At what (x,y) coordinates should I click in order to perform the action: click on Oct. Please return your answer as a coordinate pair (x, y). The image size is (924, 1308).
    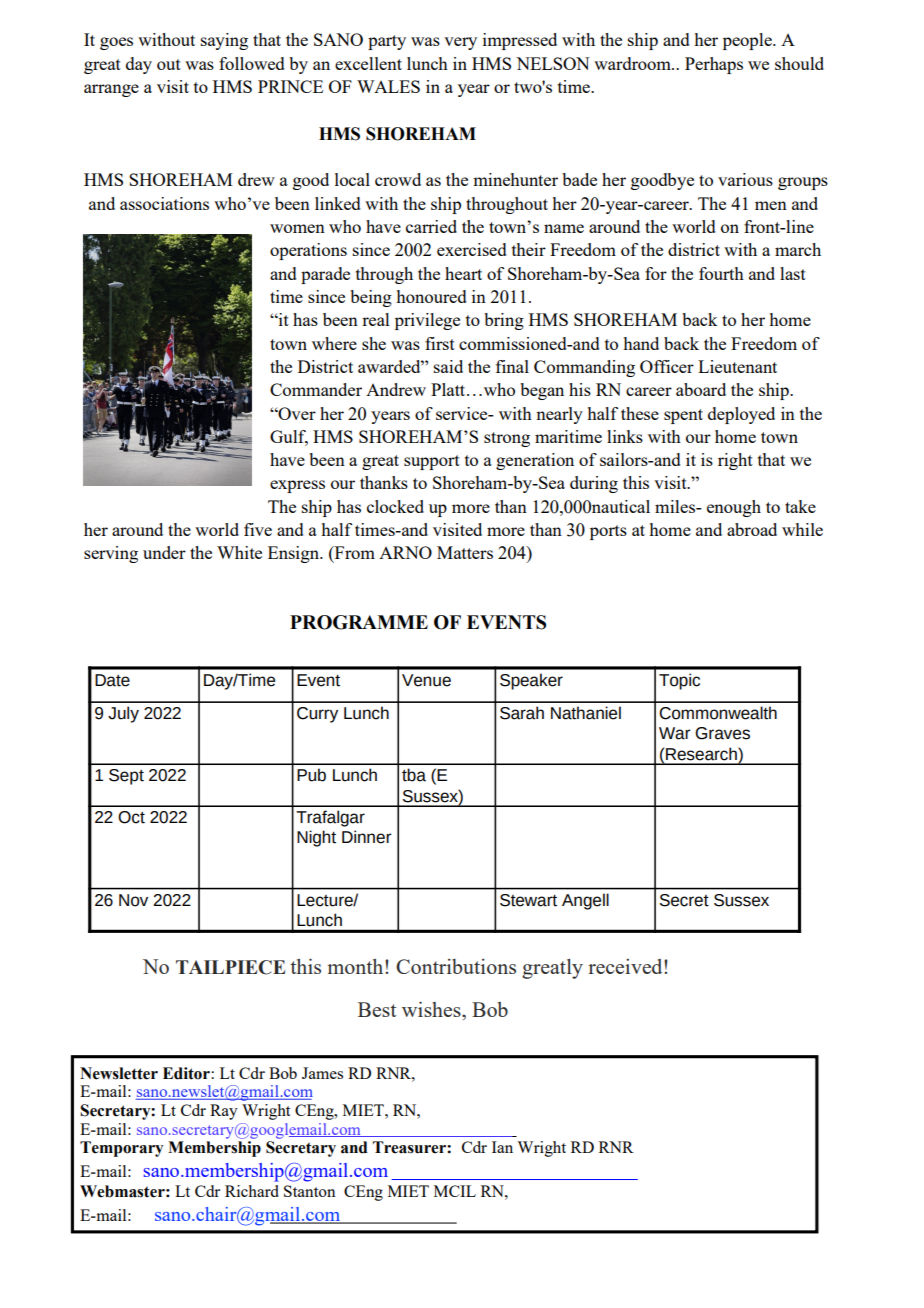
    Looking at the image, I should click on (131, 817).
